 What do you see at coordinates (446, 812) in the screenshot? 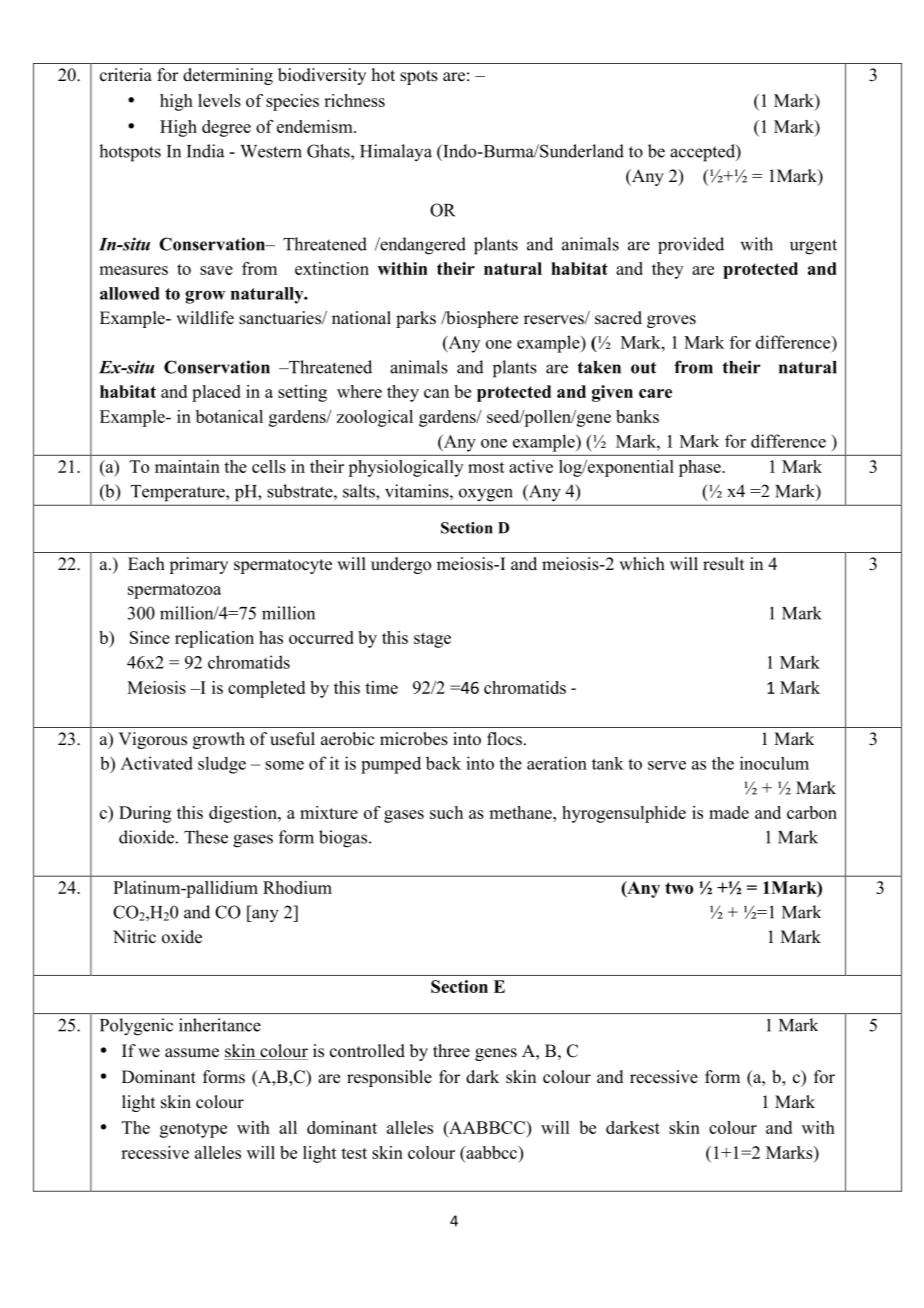
I see `such` at bounding box center [446, 812].
